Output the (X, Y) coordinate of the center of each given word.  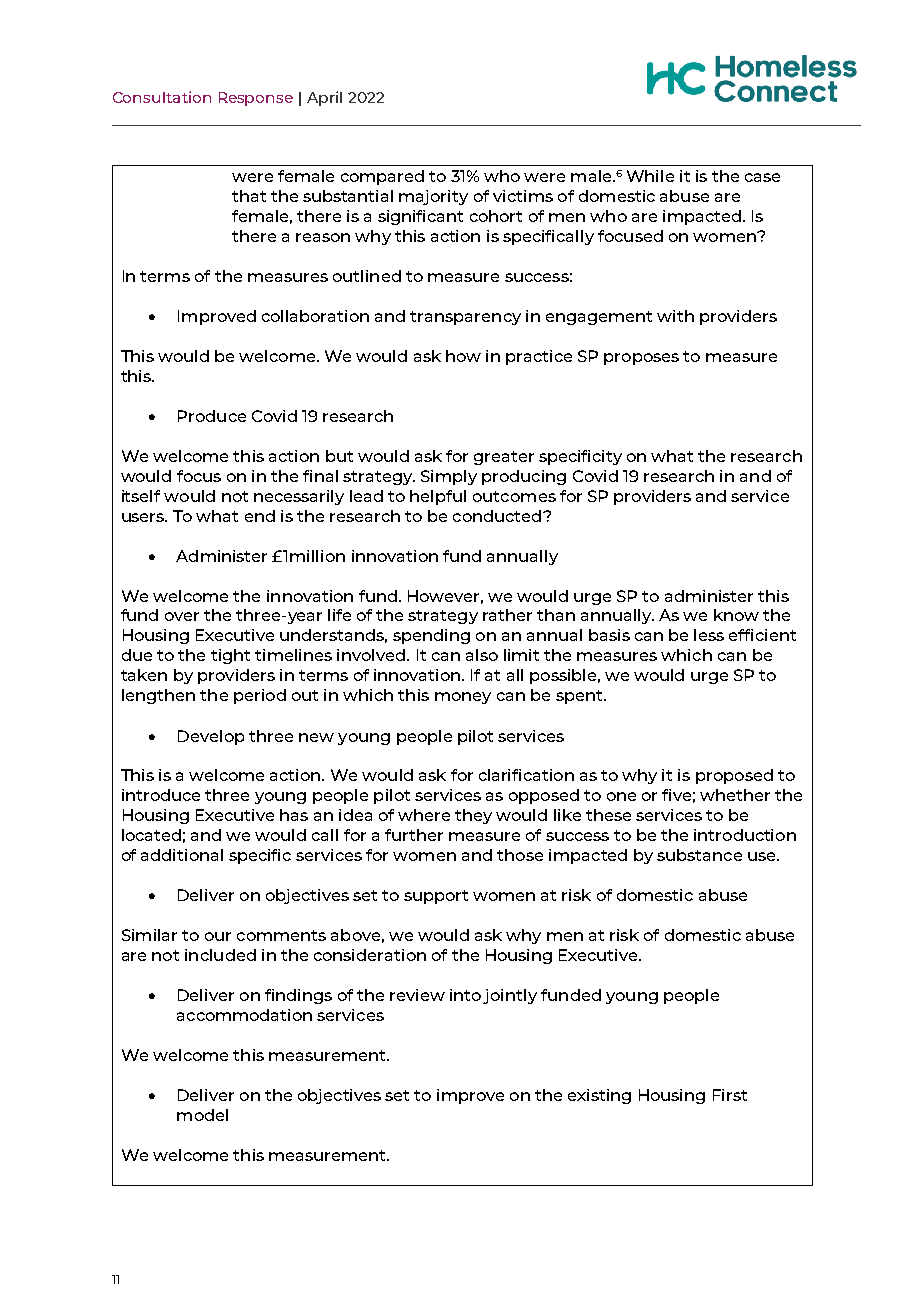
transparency (465, 318)
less (709, 635)
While (650, 176)
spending (431, 636)
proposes (641, 359)
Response (256, 99)
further (414, 835)
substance (699, 855)
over (182, 616)
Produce (212, 416)
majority (433, 197)
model (202, 1115)
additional (182, 855)
